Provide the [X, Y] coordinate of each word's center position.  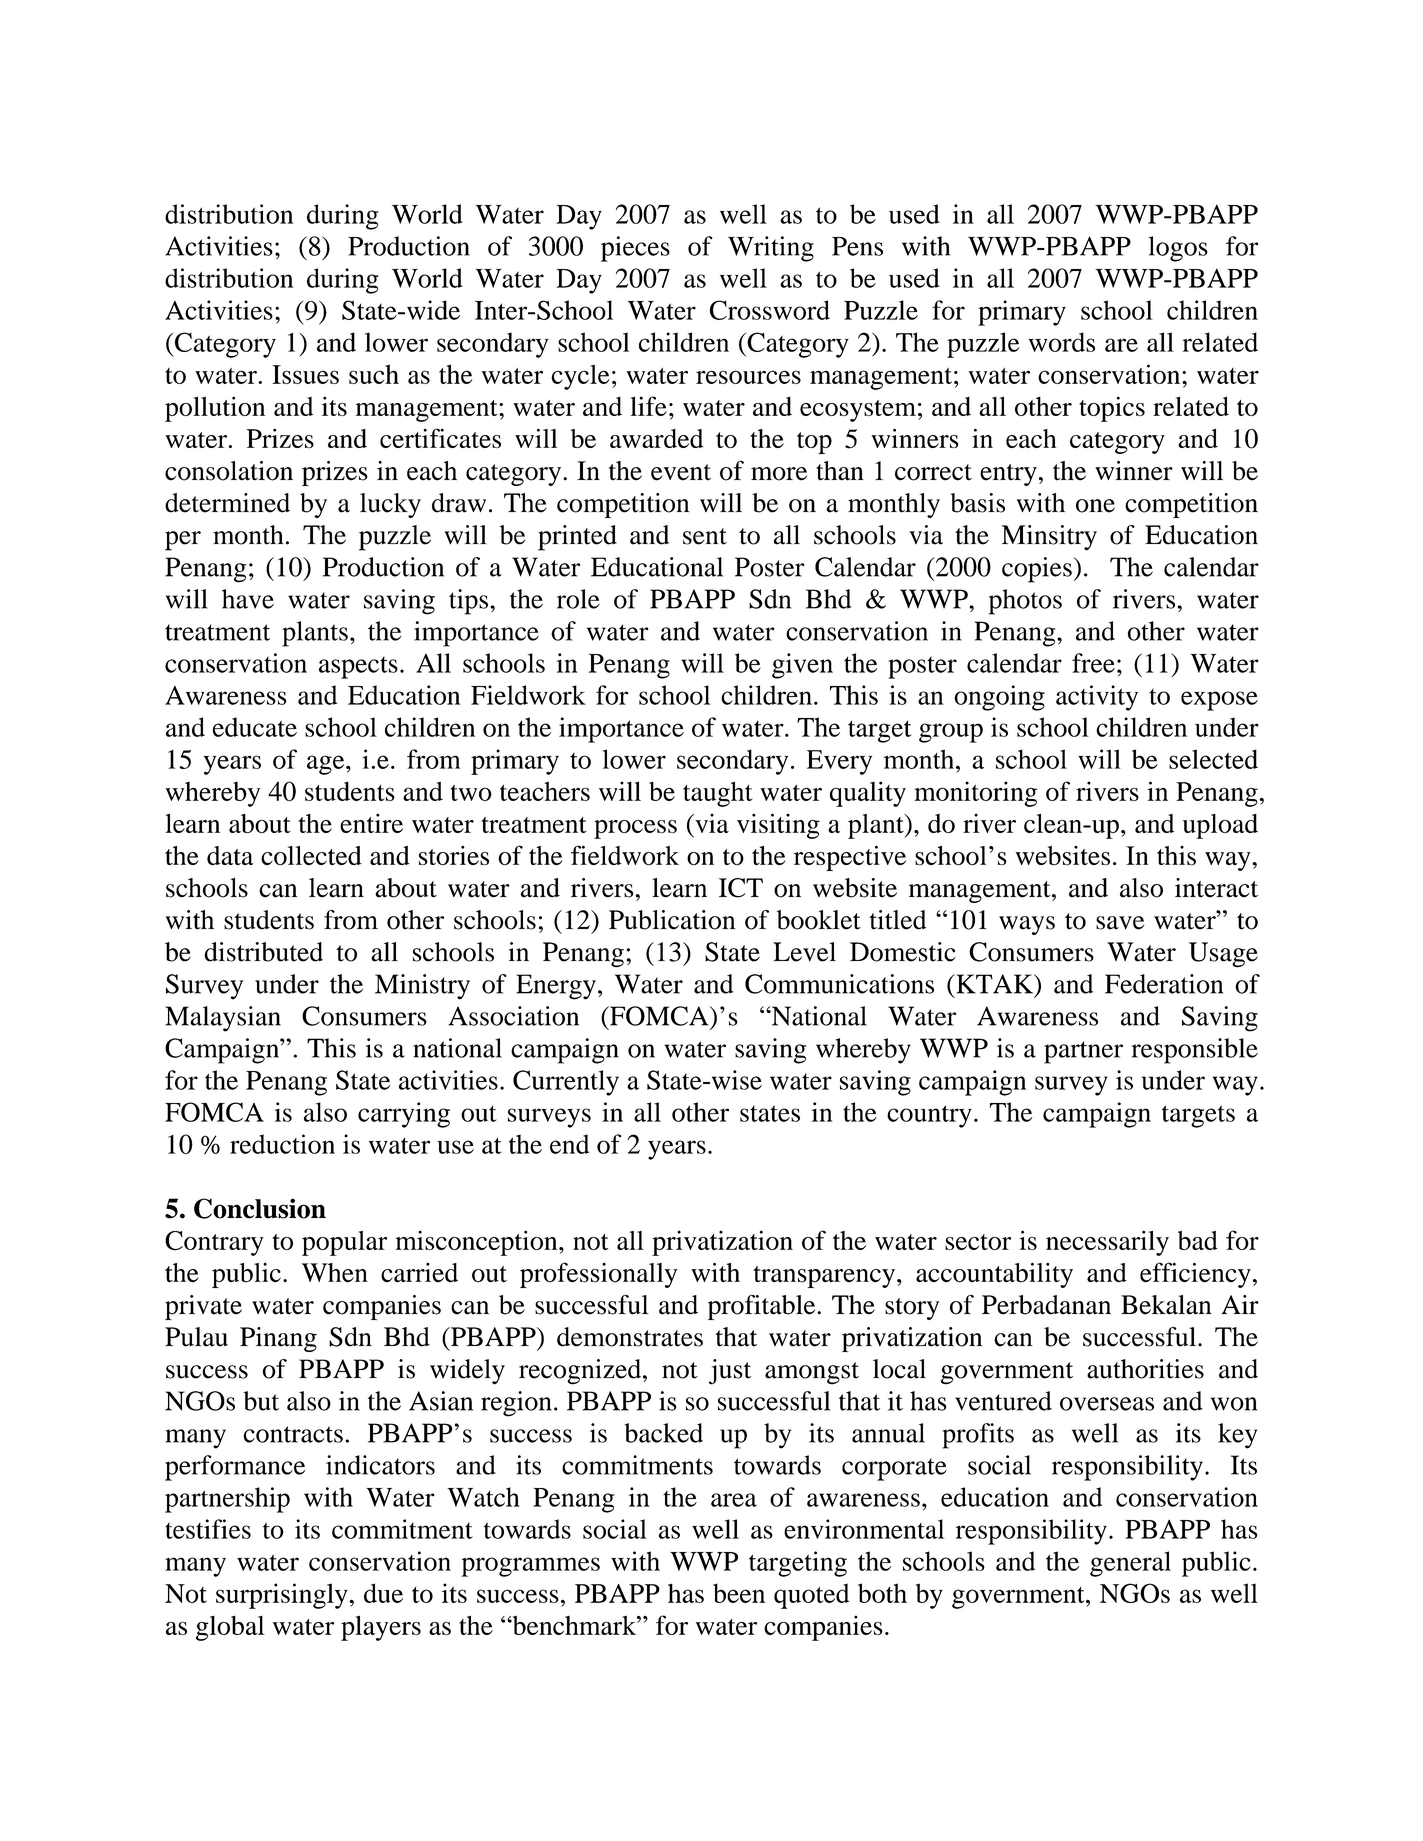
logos [1178, 249]
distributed [263, 952]
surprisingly [282, 1596]
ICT [741, 888]
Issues [305, 374]
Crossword [770, 310]
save [1120, 923]
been [739, 1593]
